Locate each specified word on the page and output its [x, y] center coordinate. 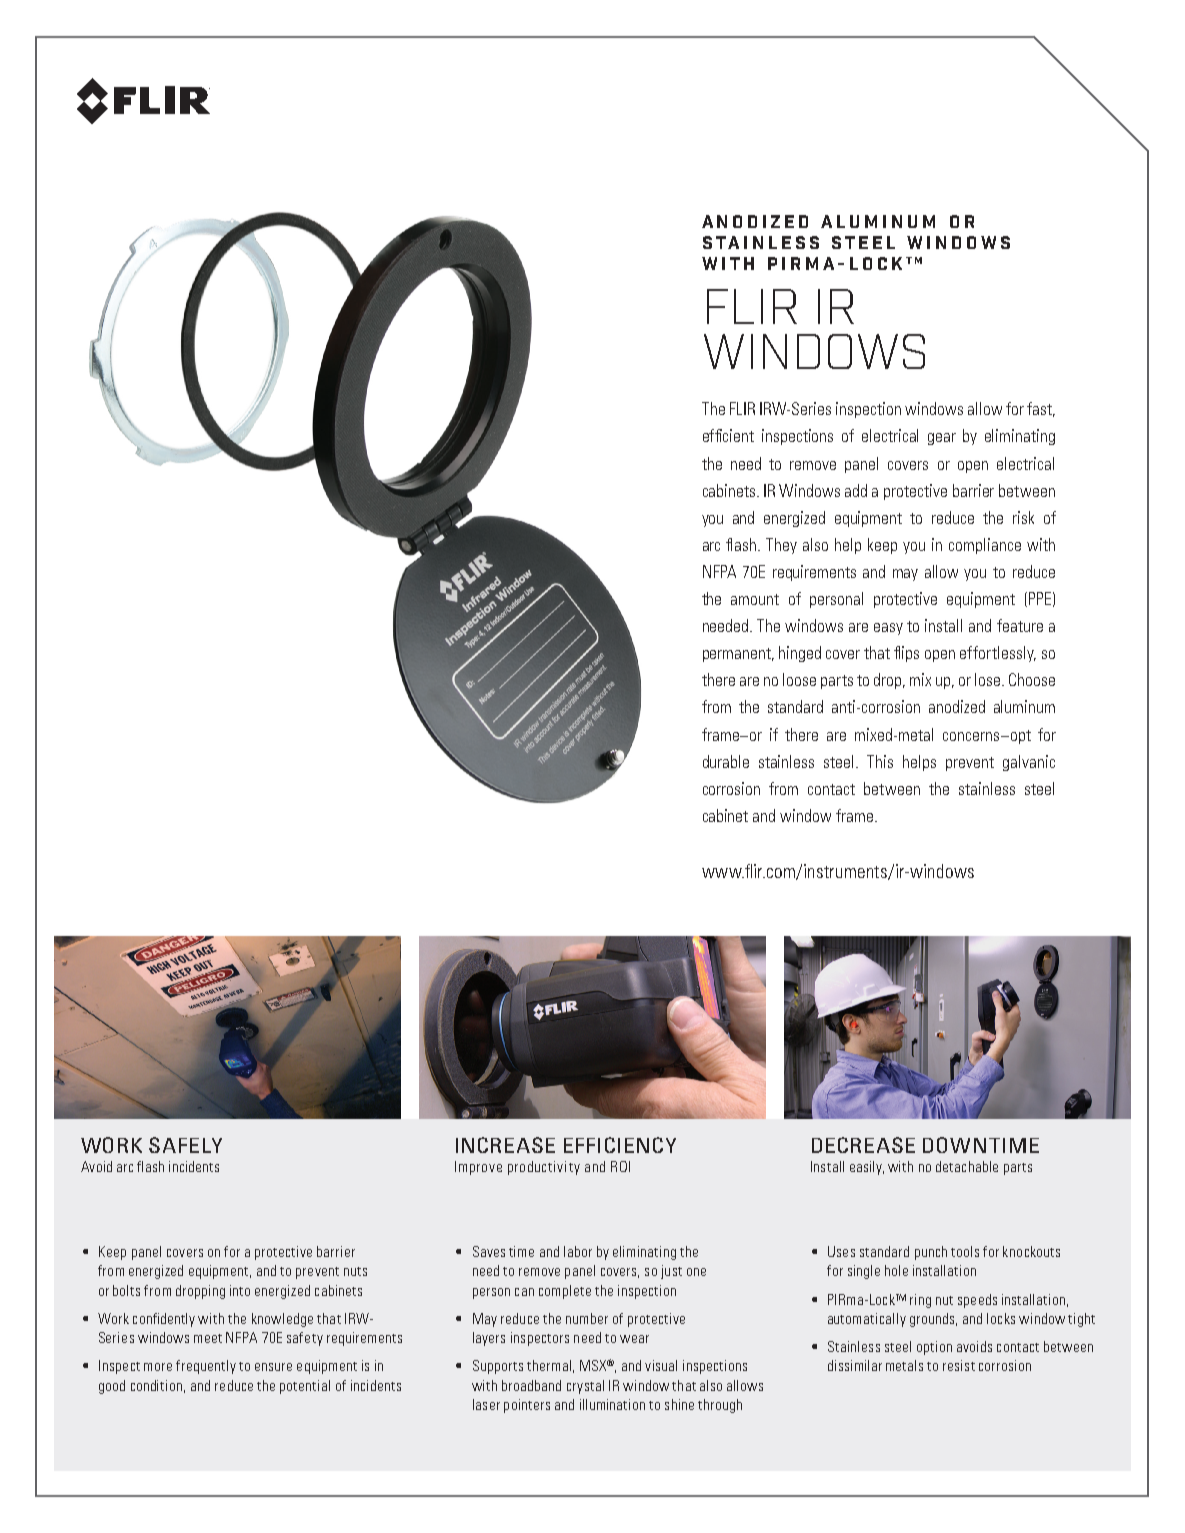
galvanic [1029, 763]
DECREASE [863, 1145]
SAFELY [185, 1145]
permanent [738, 655]
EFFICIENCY [620, 1145]
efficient [728, 435]
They [781, 546]
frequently [206, 1367]
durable [726, 761]
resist [959, 1365]
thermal [549, 1365]
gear [942, 439]
